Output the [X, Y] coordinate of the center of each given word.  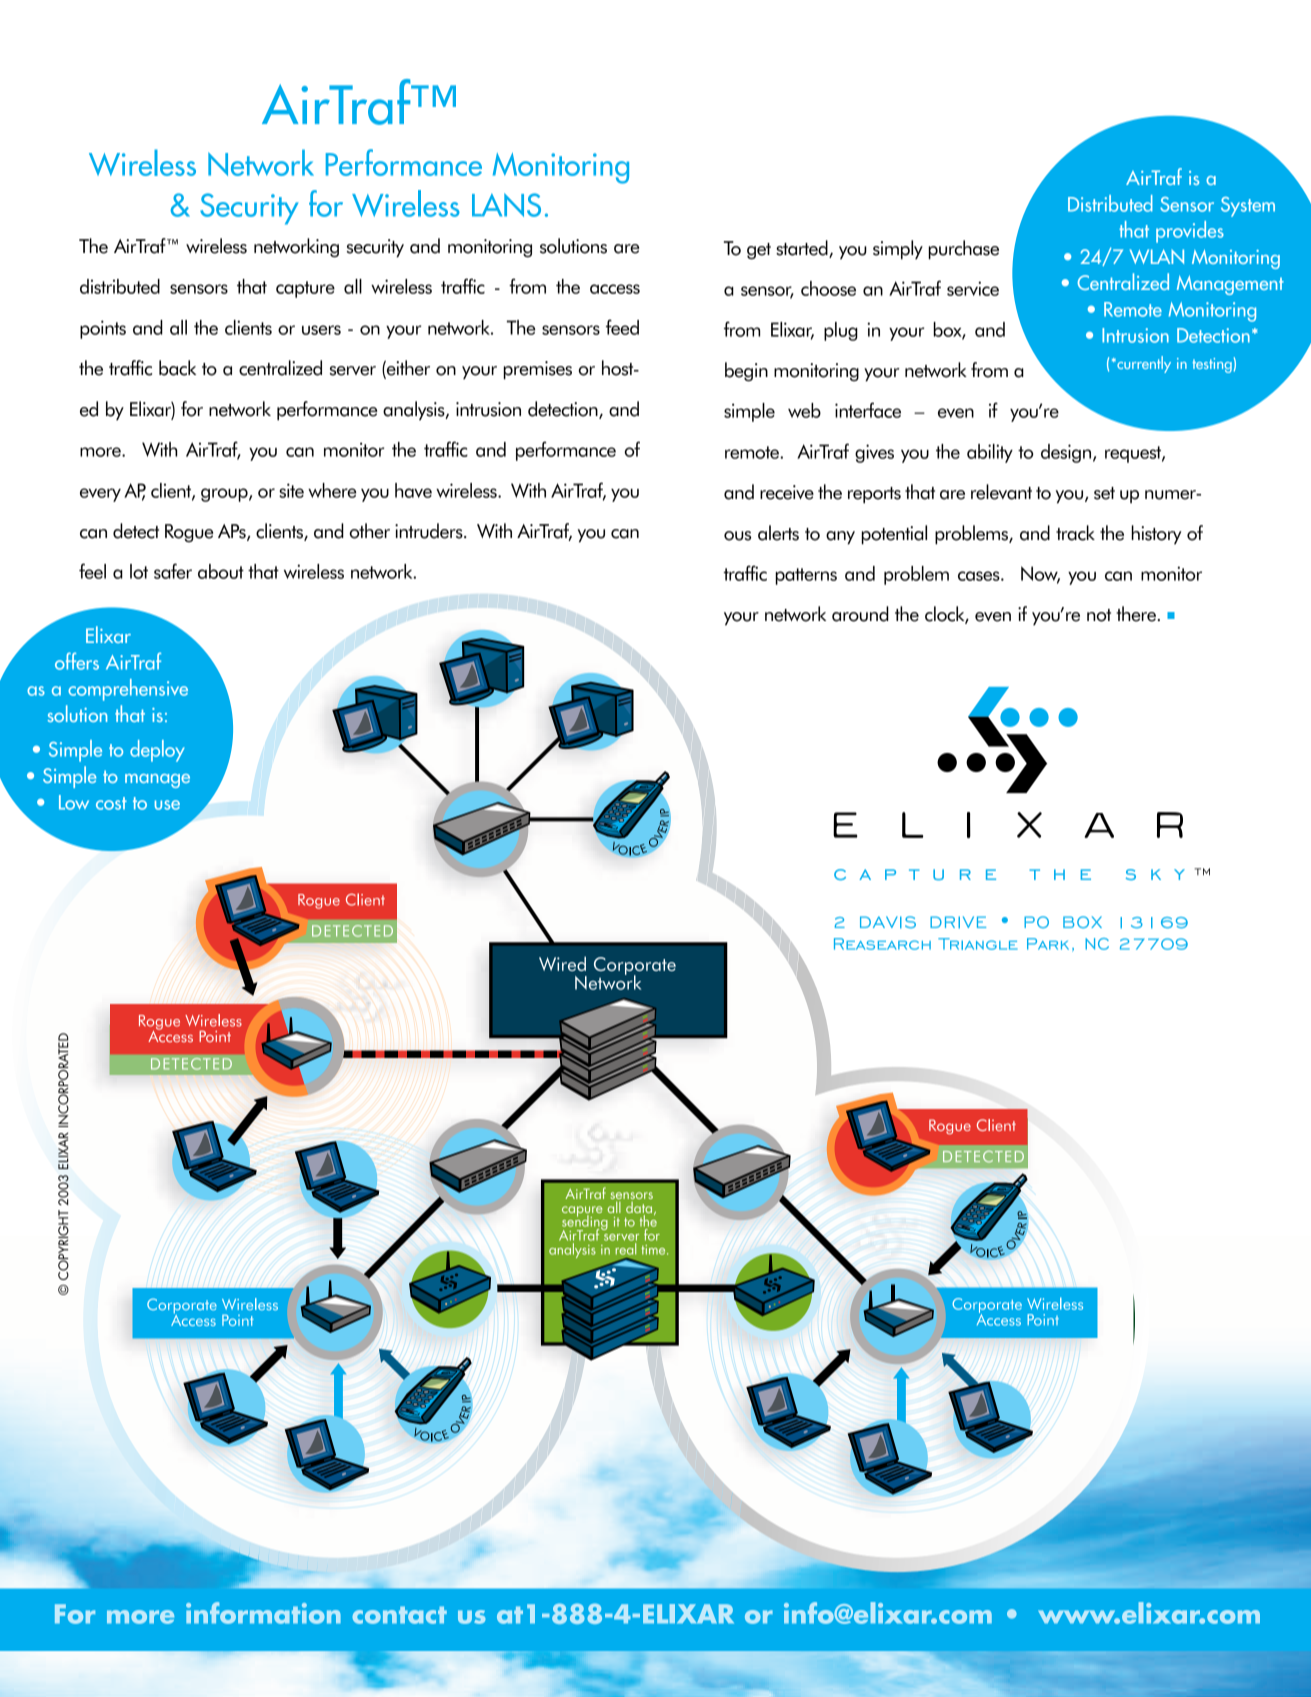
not [1099, 615]
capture [305, 289]
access [615, 289]
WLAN [1157, 256]
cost [111, 803]
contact [399, 1615]
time [654, 1250]
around [860, 614]
